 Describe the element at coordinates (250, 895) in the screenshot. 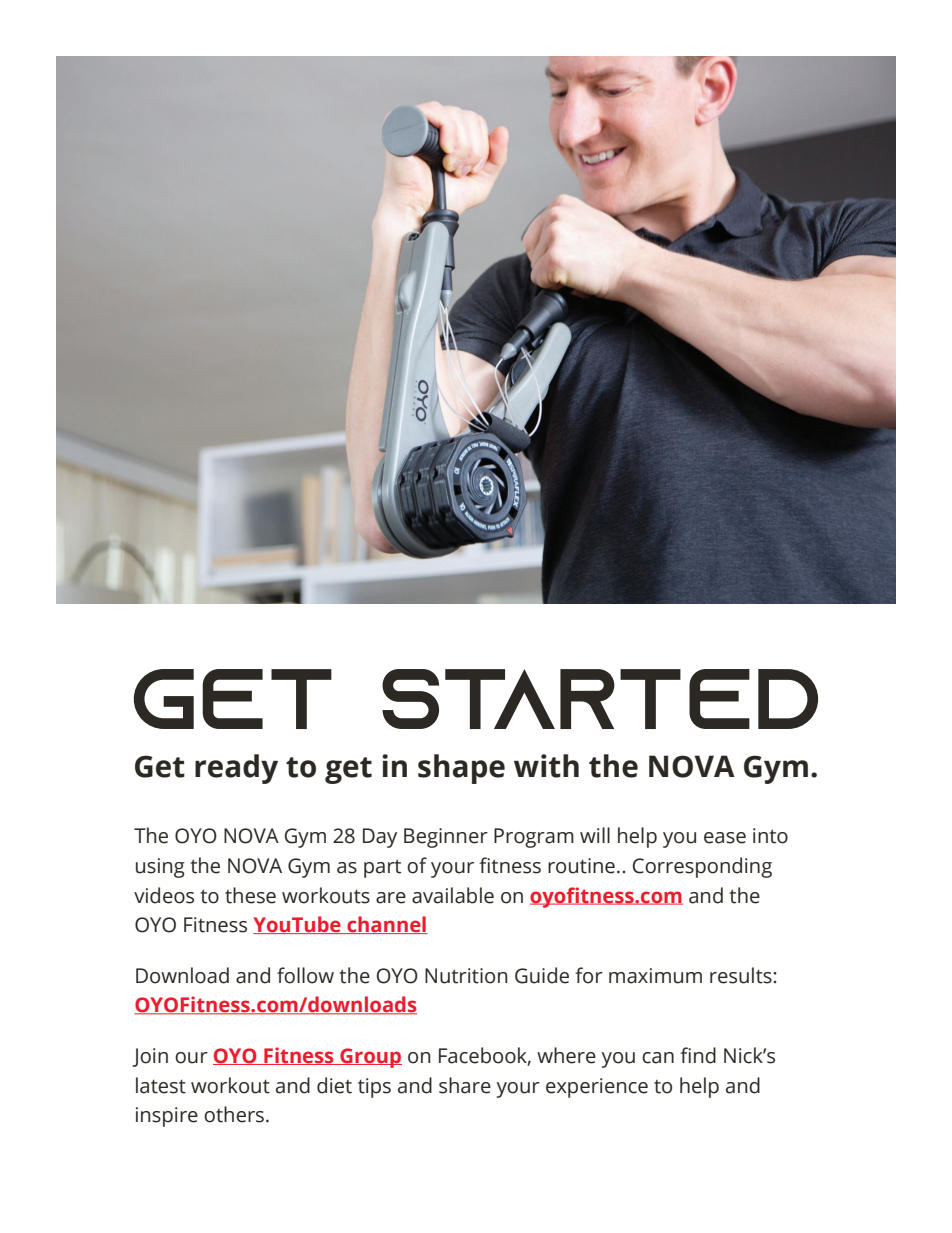

I see `these` at that location.
